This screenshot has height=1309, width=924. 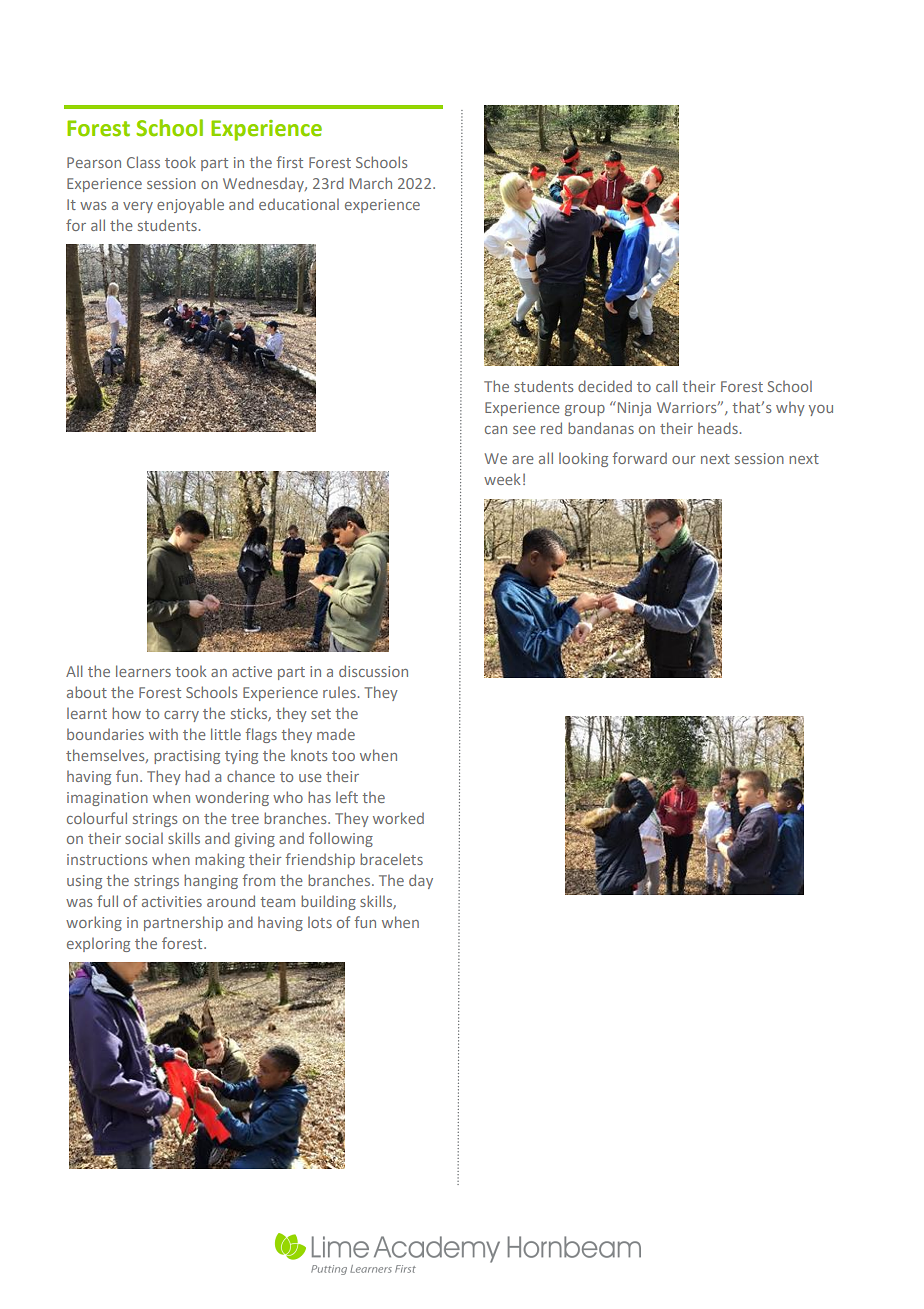 I want to click on forward, so click(x=640, y=458).
